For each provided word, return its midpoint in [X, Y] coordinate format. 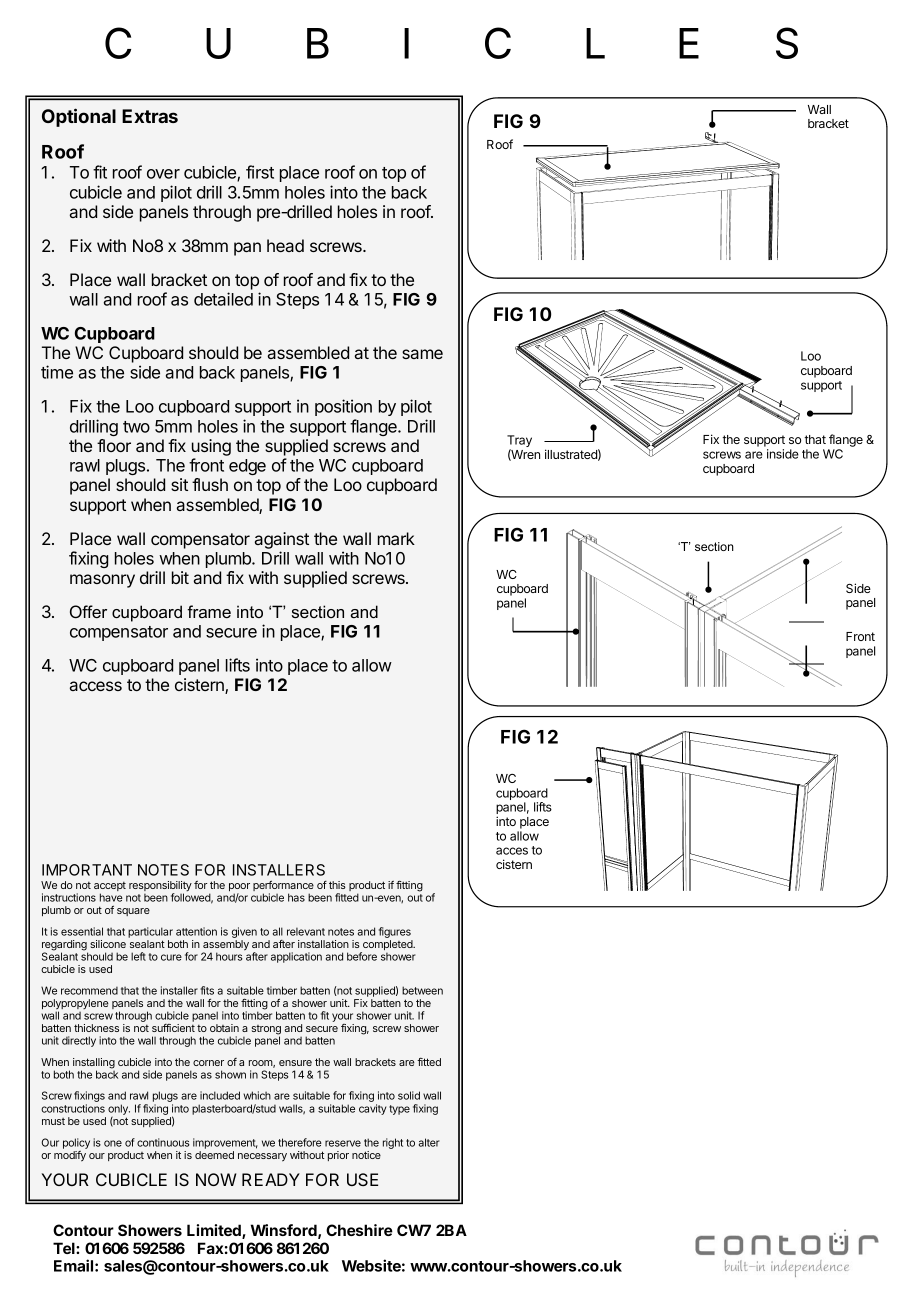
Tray [519, 442]
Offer [88, 611]
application [296, 957]
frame [209, 611]
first [260, 172]
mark [396, 538]
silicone [108, 944]
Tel [65, 1248]
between [422, 990]
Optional [79, 117]
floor [114, 445]
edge [247, 467]
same [422, 354]
